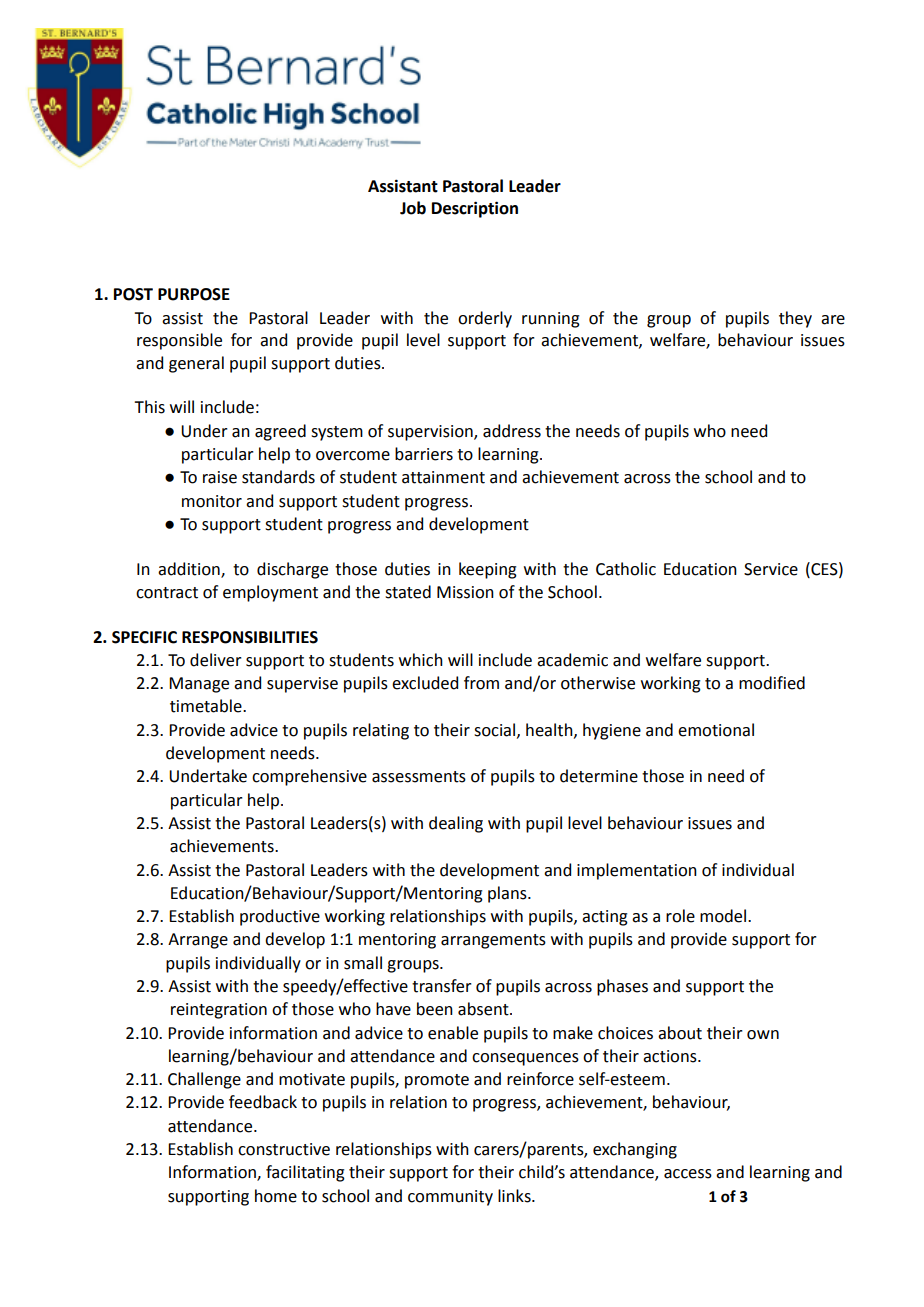 The height and width of the document is (1307, 924). Describe the element at coordinates (795, 319) in the document. I see `they` at that location.
